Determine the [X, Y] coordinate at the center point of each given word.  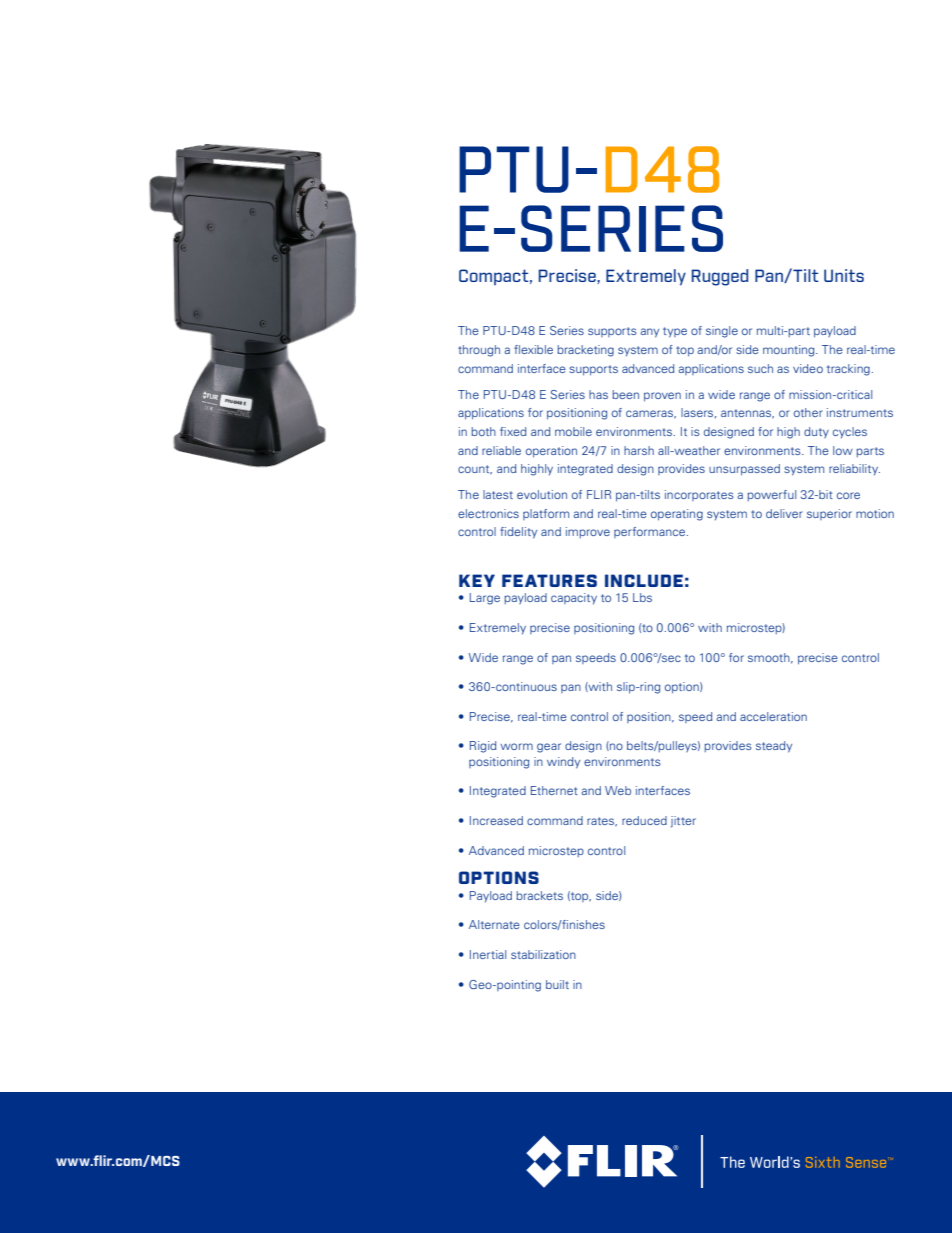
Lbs [642, 597]
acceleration [773, 716]
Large [485, 599]
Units [844, 275]
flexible [533, 349]
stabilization [543, 954]
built [557, 984]
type [675, 332]
